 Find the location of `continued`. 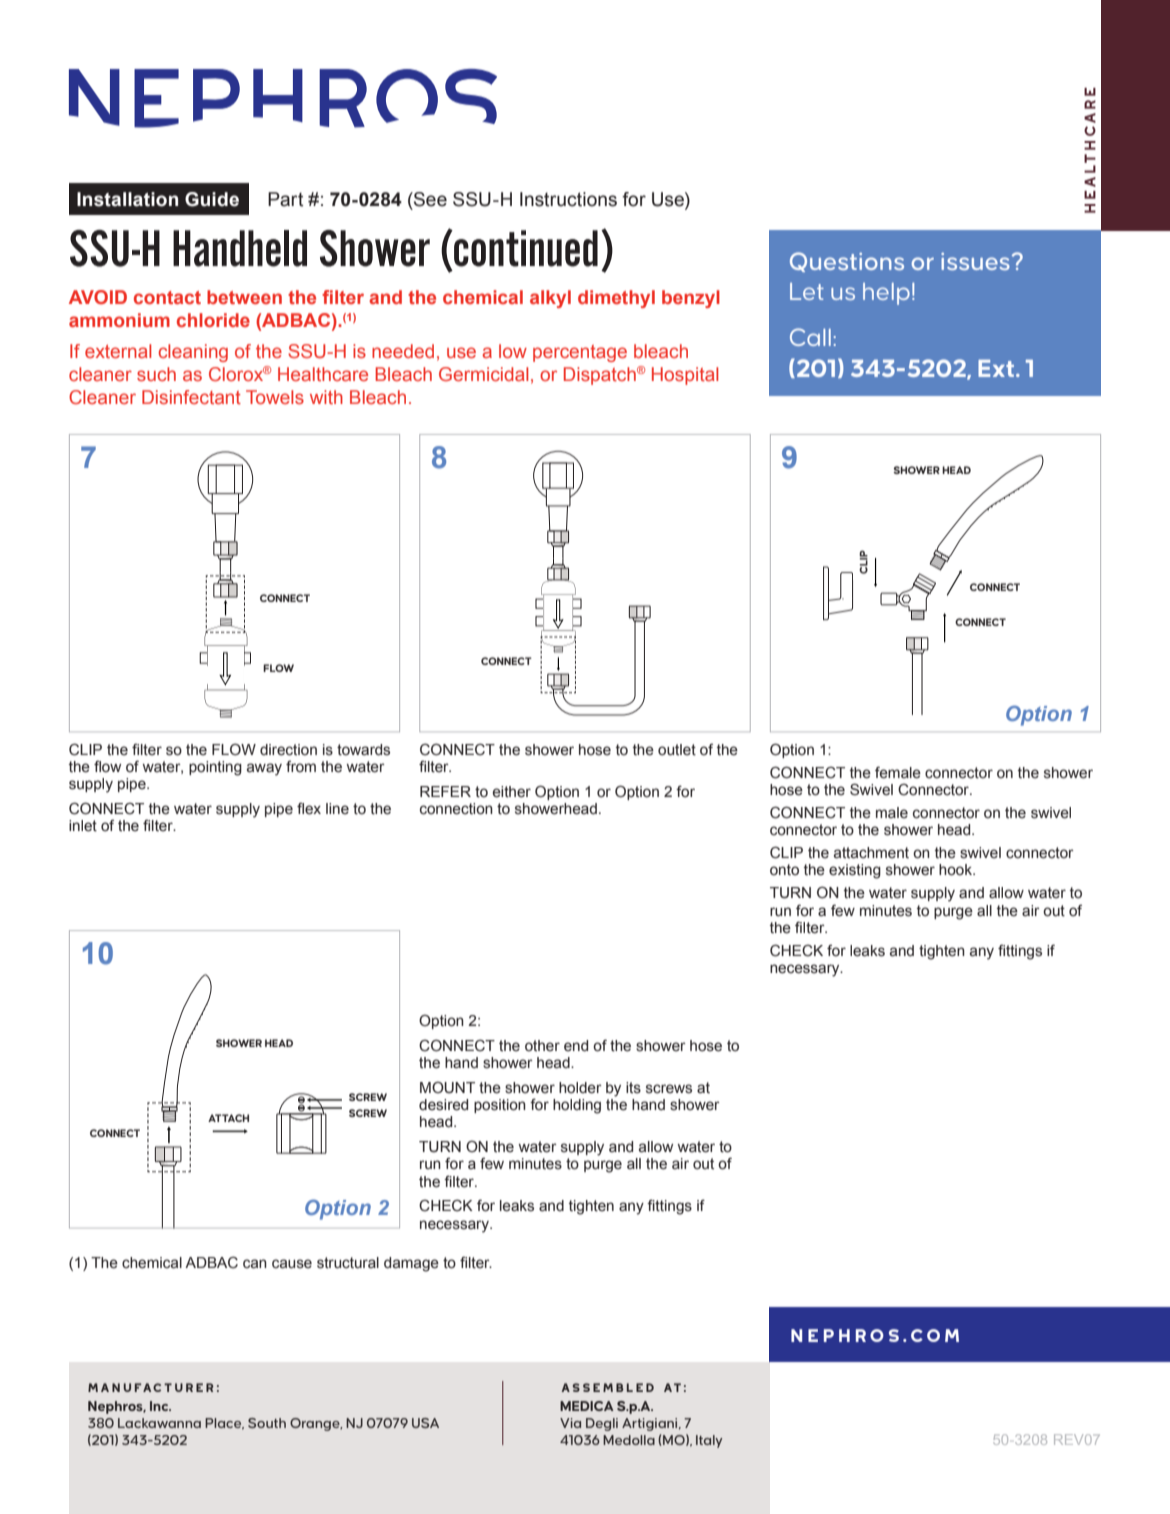

continued is located at coordinates (525, 248).
